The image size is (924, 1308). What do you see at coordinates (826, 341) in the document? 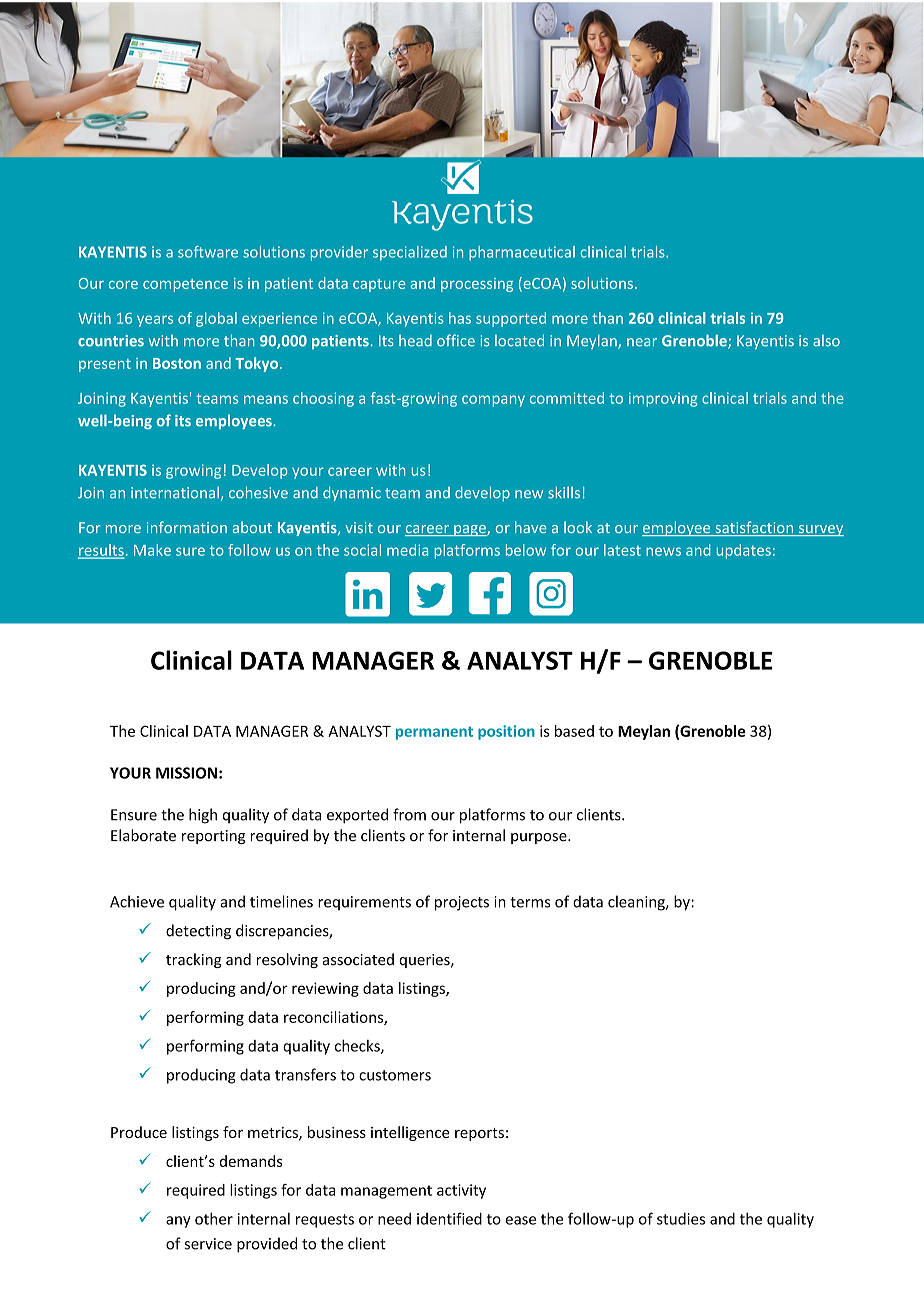
I see `also` at bounding box center [826, 341].
